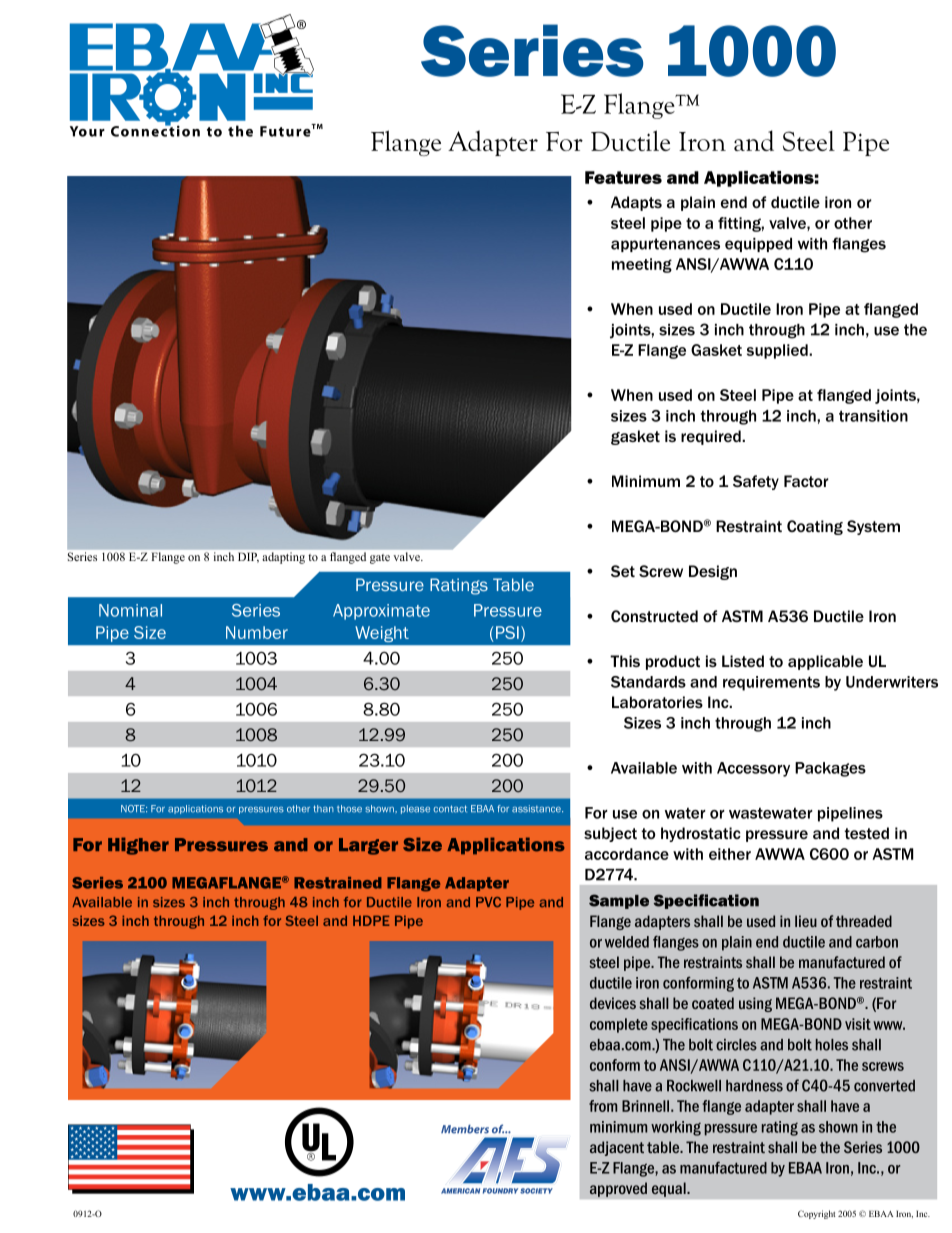 This screenshot has height=1233, width=952. What do you see at coordinates (248, 558) in the screenshot?
I see `DIP` at bounding box center [248, 558].
